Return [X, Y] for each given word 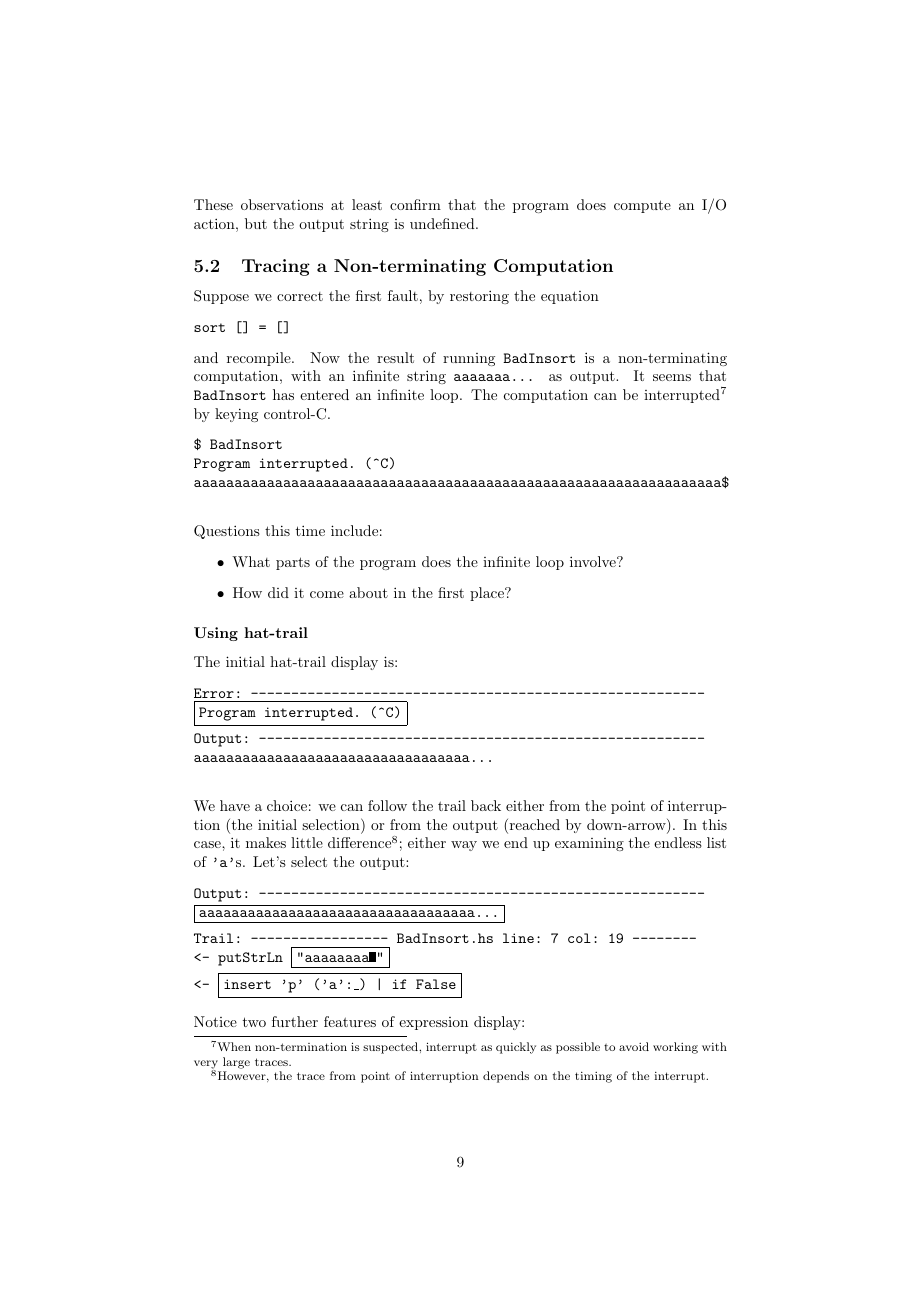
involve [594, 561]
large [236, 1063]
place [488, 594]
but [256, 223]
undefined [443, 223]
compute [642, 206]
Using [216, 634]
